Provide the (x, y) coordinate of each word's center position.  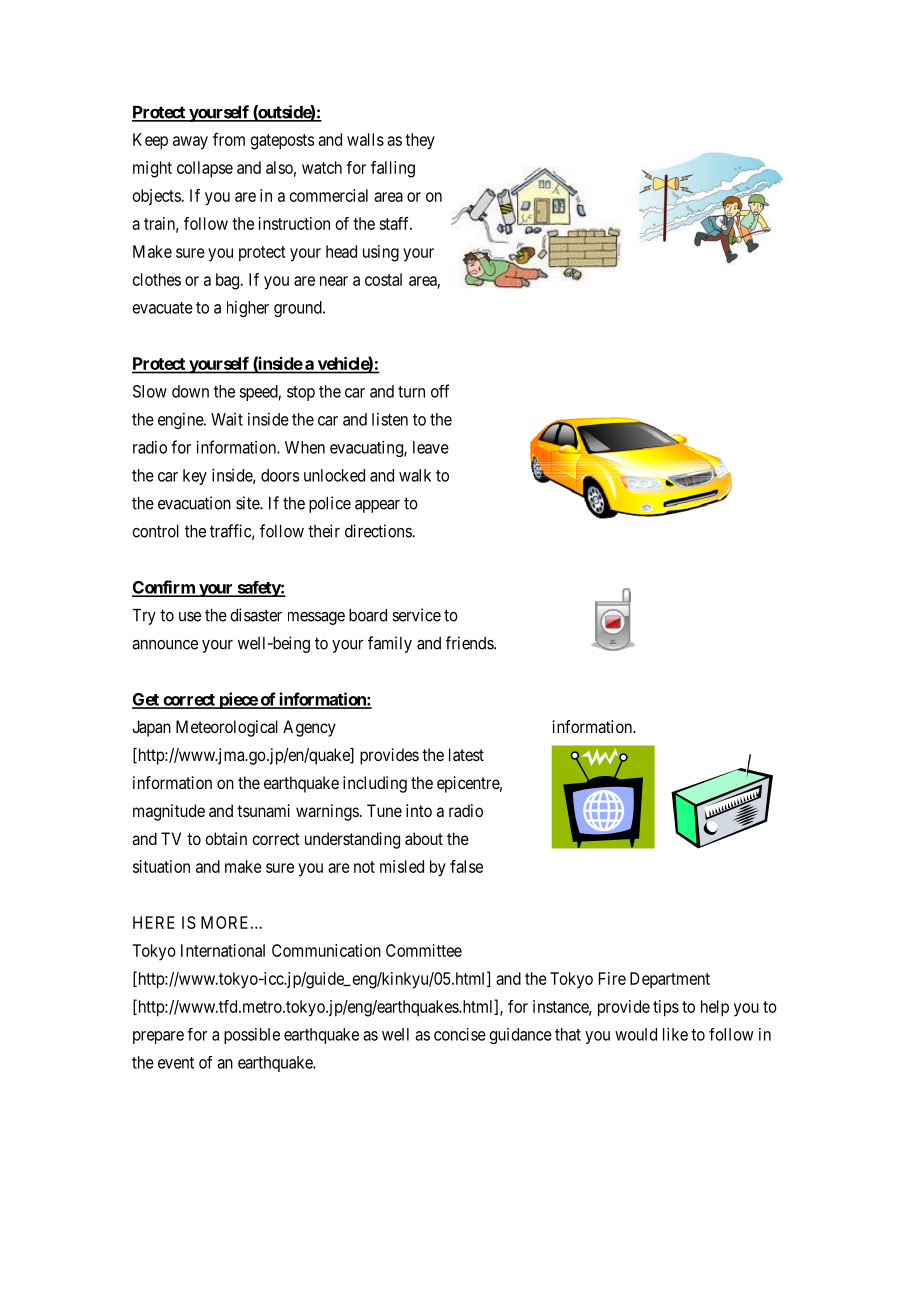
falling (393, 169)
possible (252, 1036)
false (466, 866)
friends (470, 643)
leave (431, 447)
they (420, 141)
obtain (226, 838)
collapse (205, 169)
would (636, 1034)
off (440, 391)
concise (460, 1034)
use (190, 617)
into (419, 810)
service (416, 615)
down (190, 391)
